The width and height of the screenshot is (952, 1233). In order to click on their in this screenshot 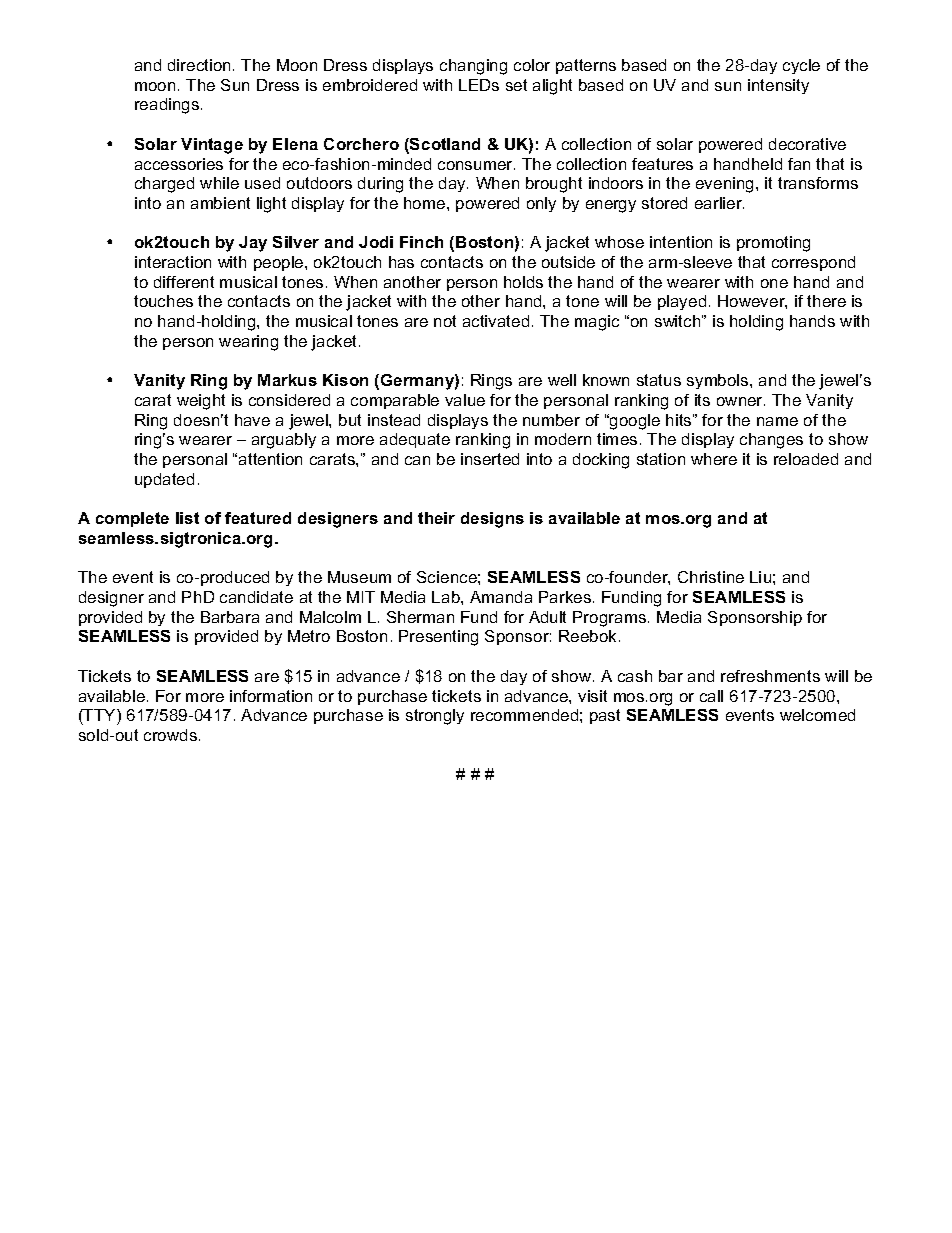, I will do `click(436, 518)`.
